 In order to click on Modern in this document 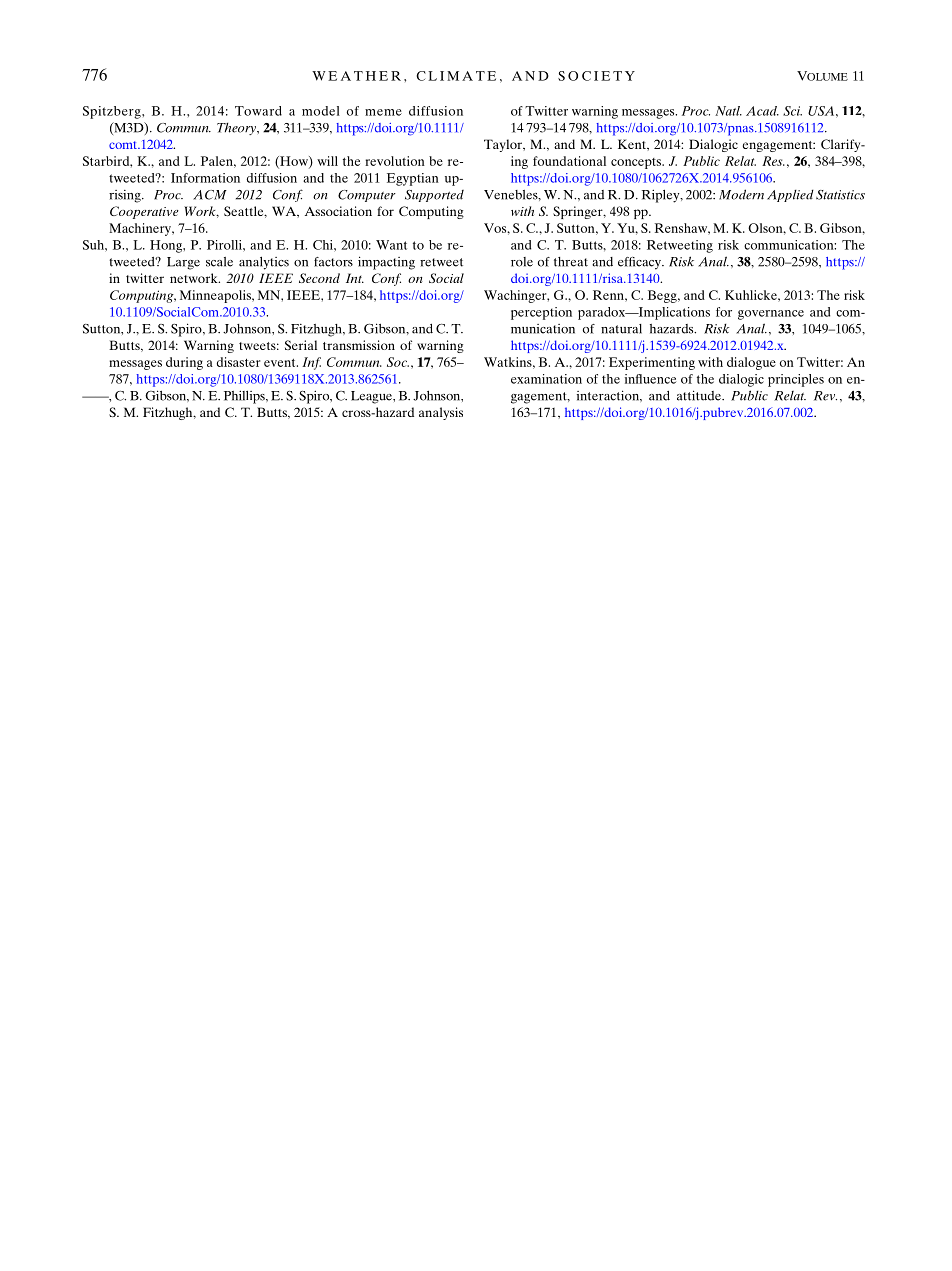, I will do `click(741, 194)`.
